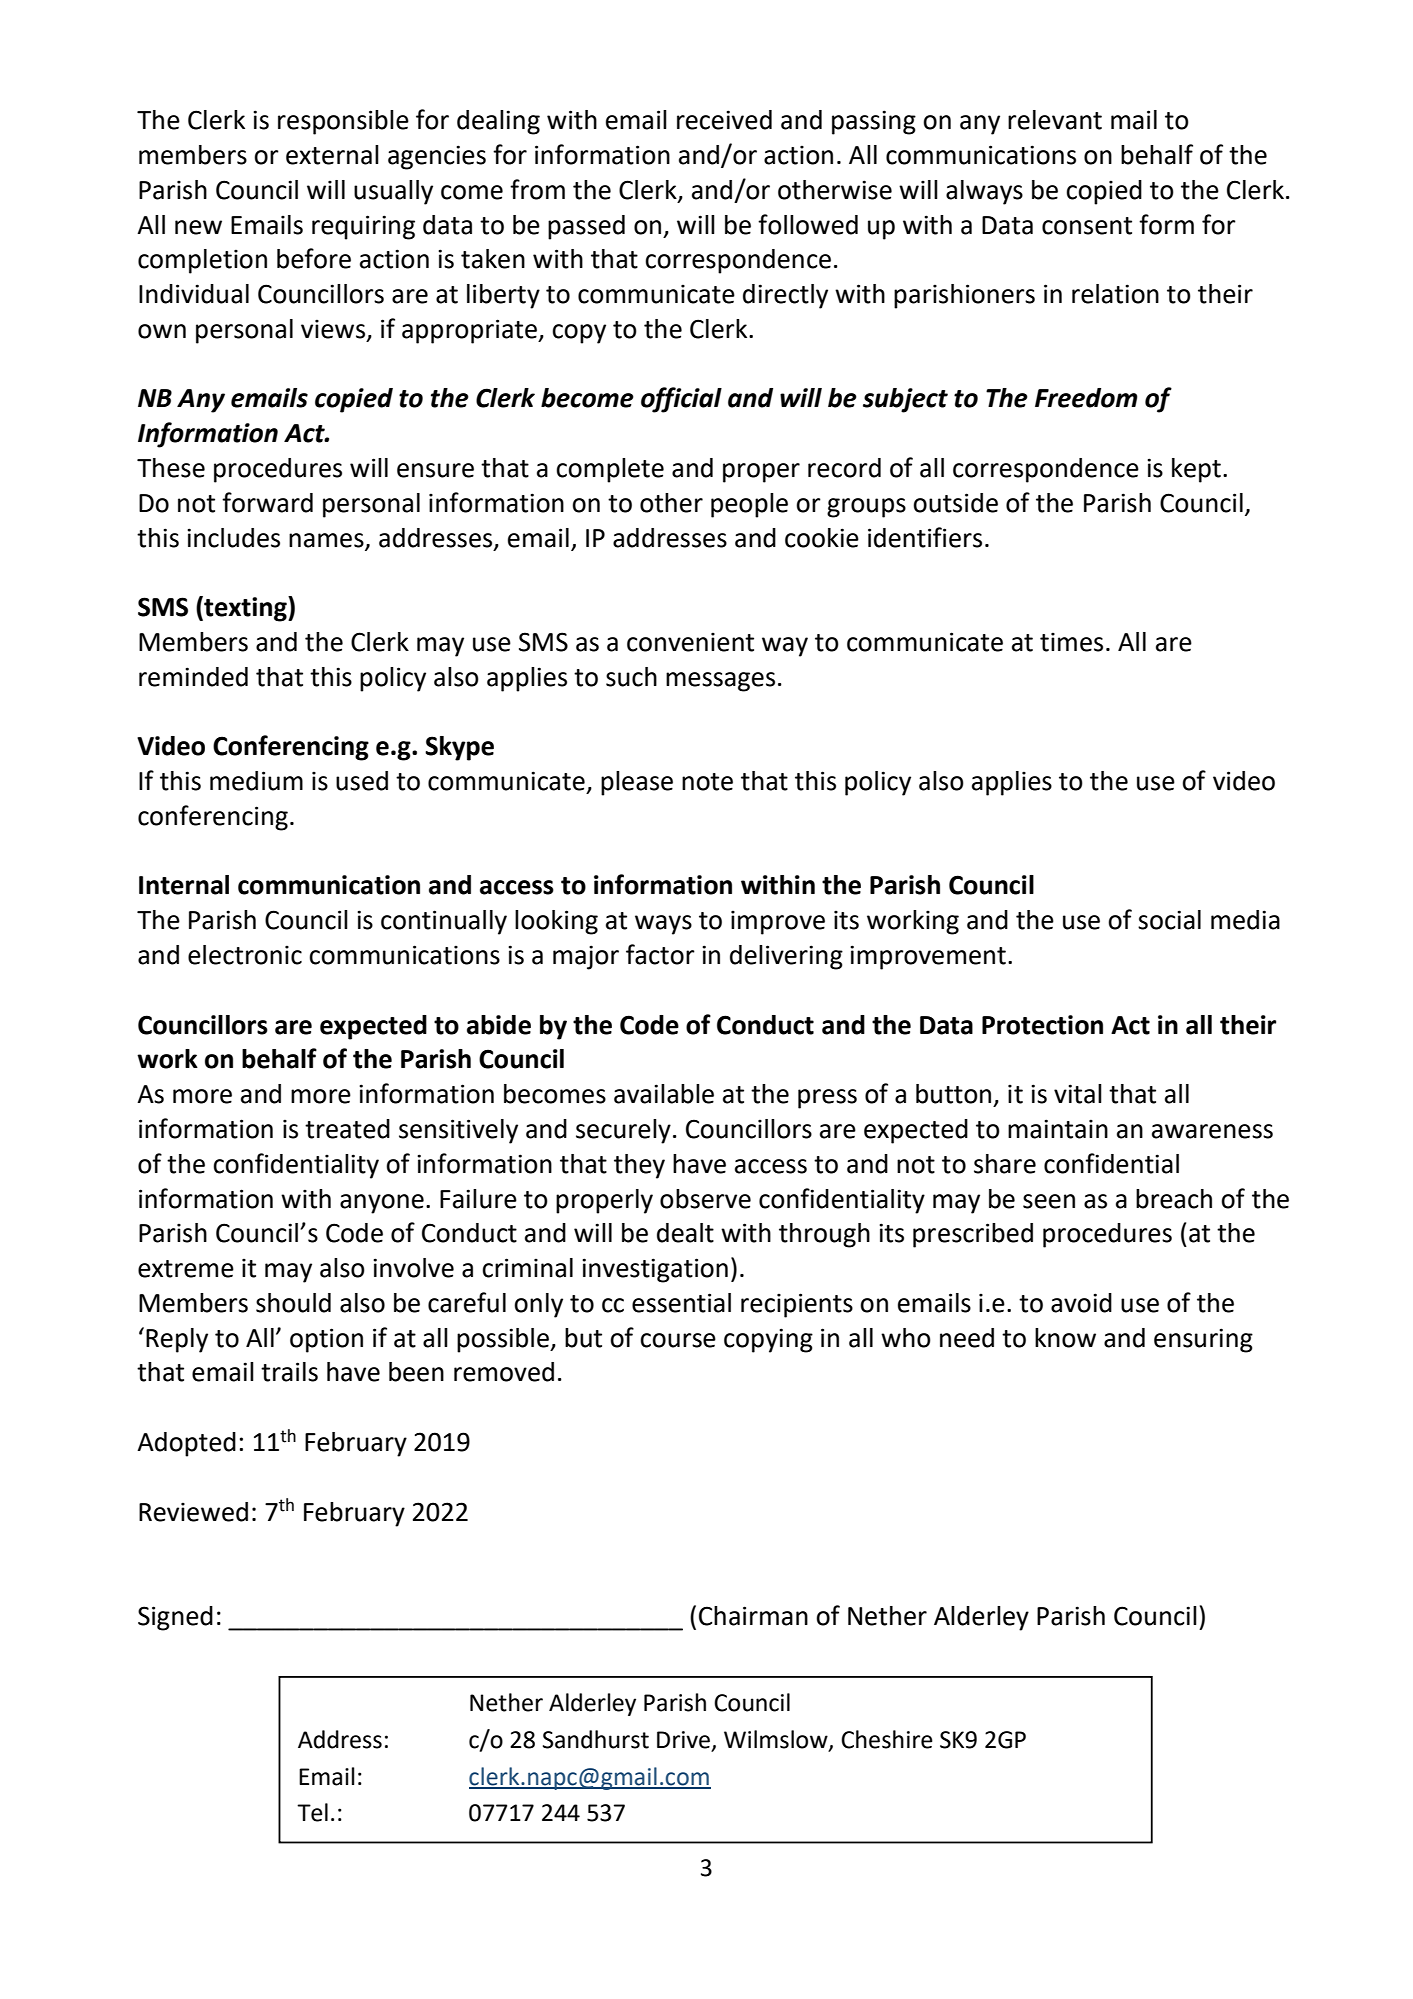 This document has height=1999, width=1413. I want to click on external, so click(332, 155).
